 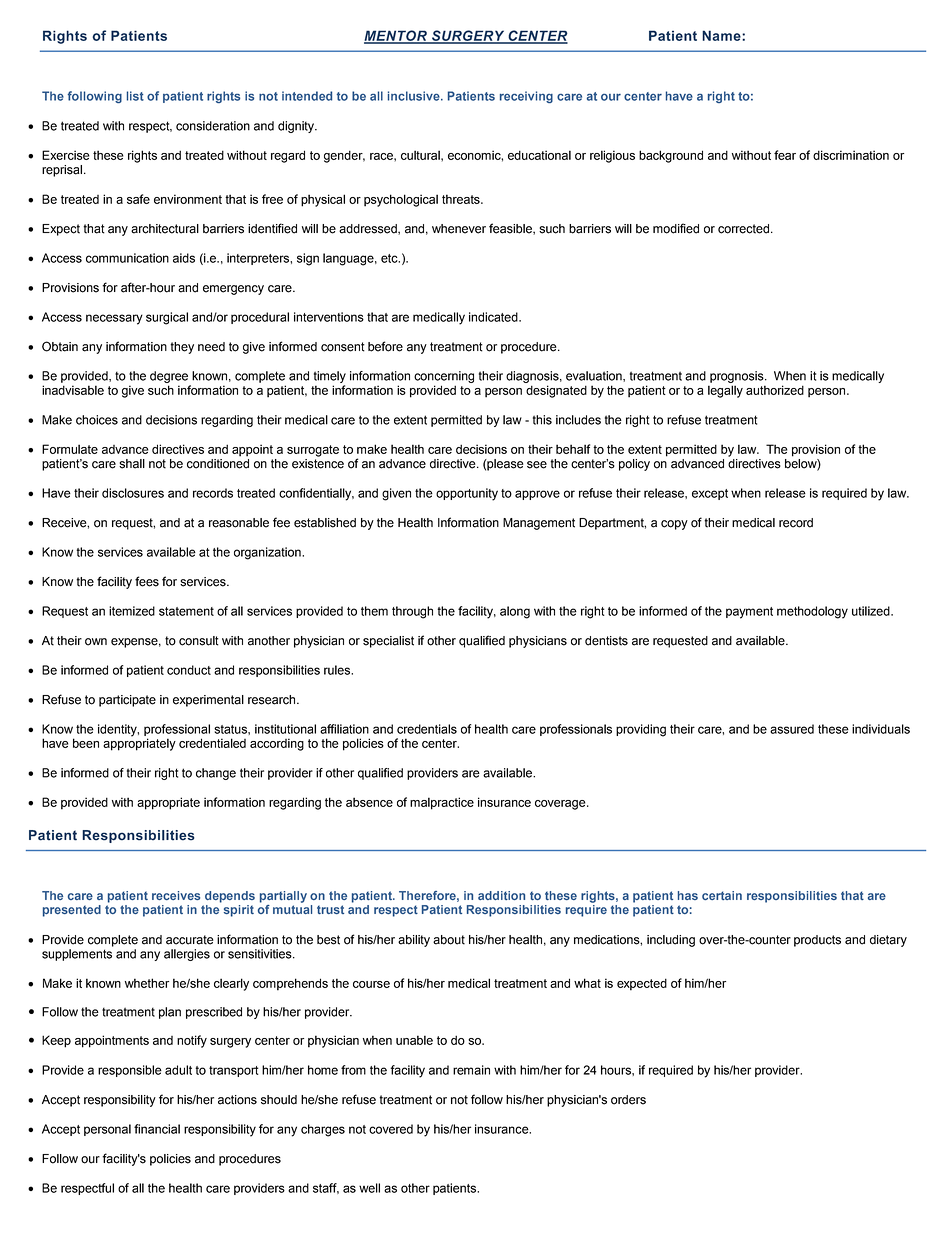 I want to click on assured, so click(x=792, y=729).
